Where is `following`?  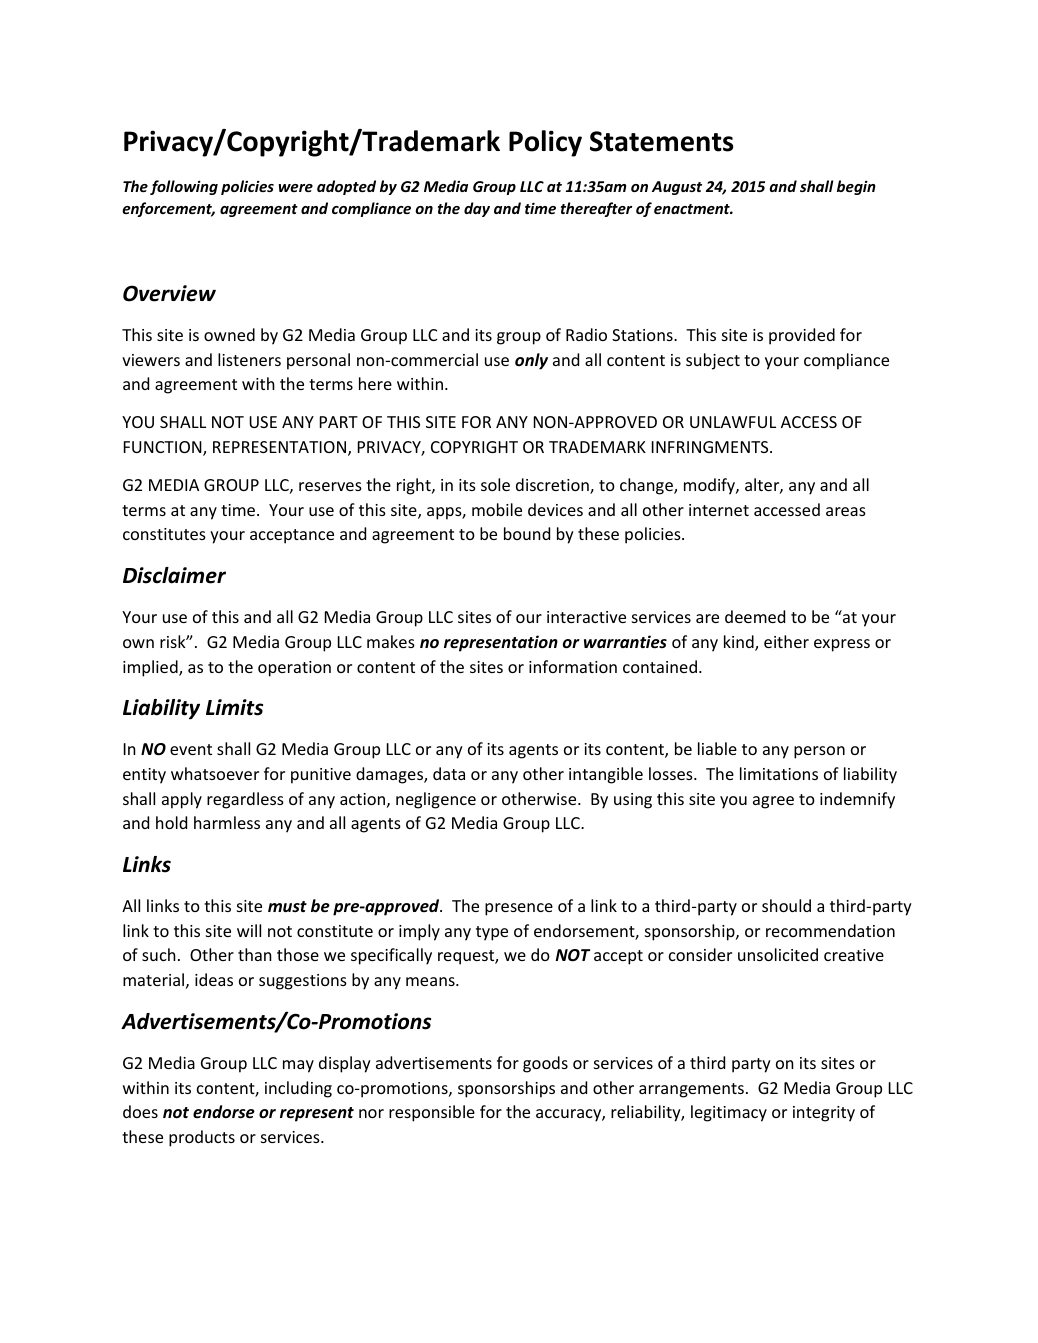 following is located at coordinates (184, 187).
